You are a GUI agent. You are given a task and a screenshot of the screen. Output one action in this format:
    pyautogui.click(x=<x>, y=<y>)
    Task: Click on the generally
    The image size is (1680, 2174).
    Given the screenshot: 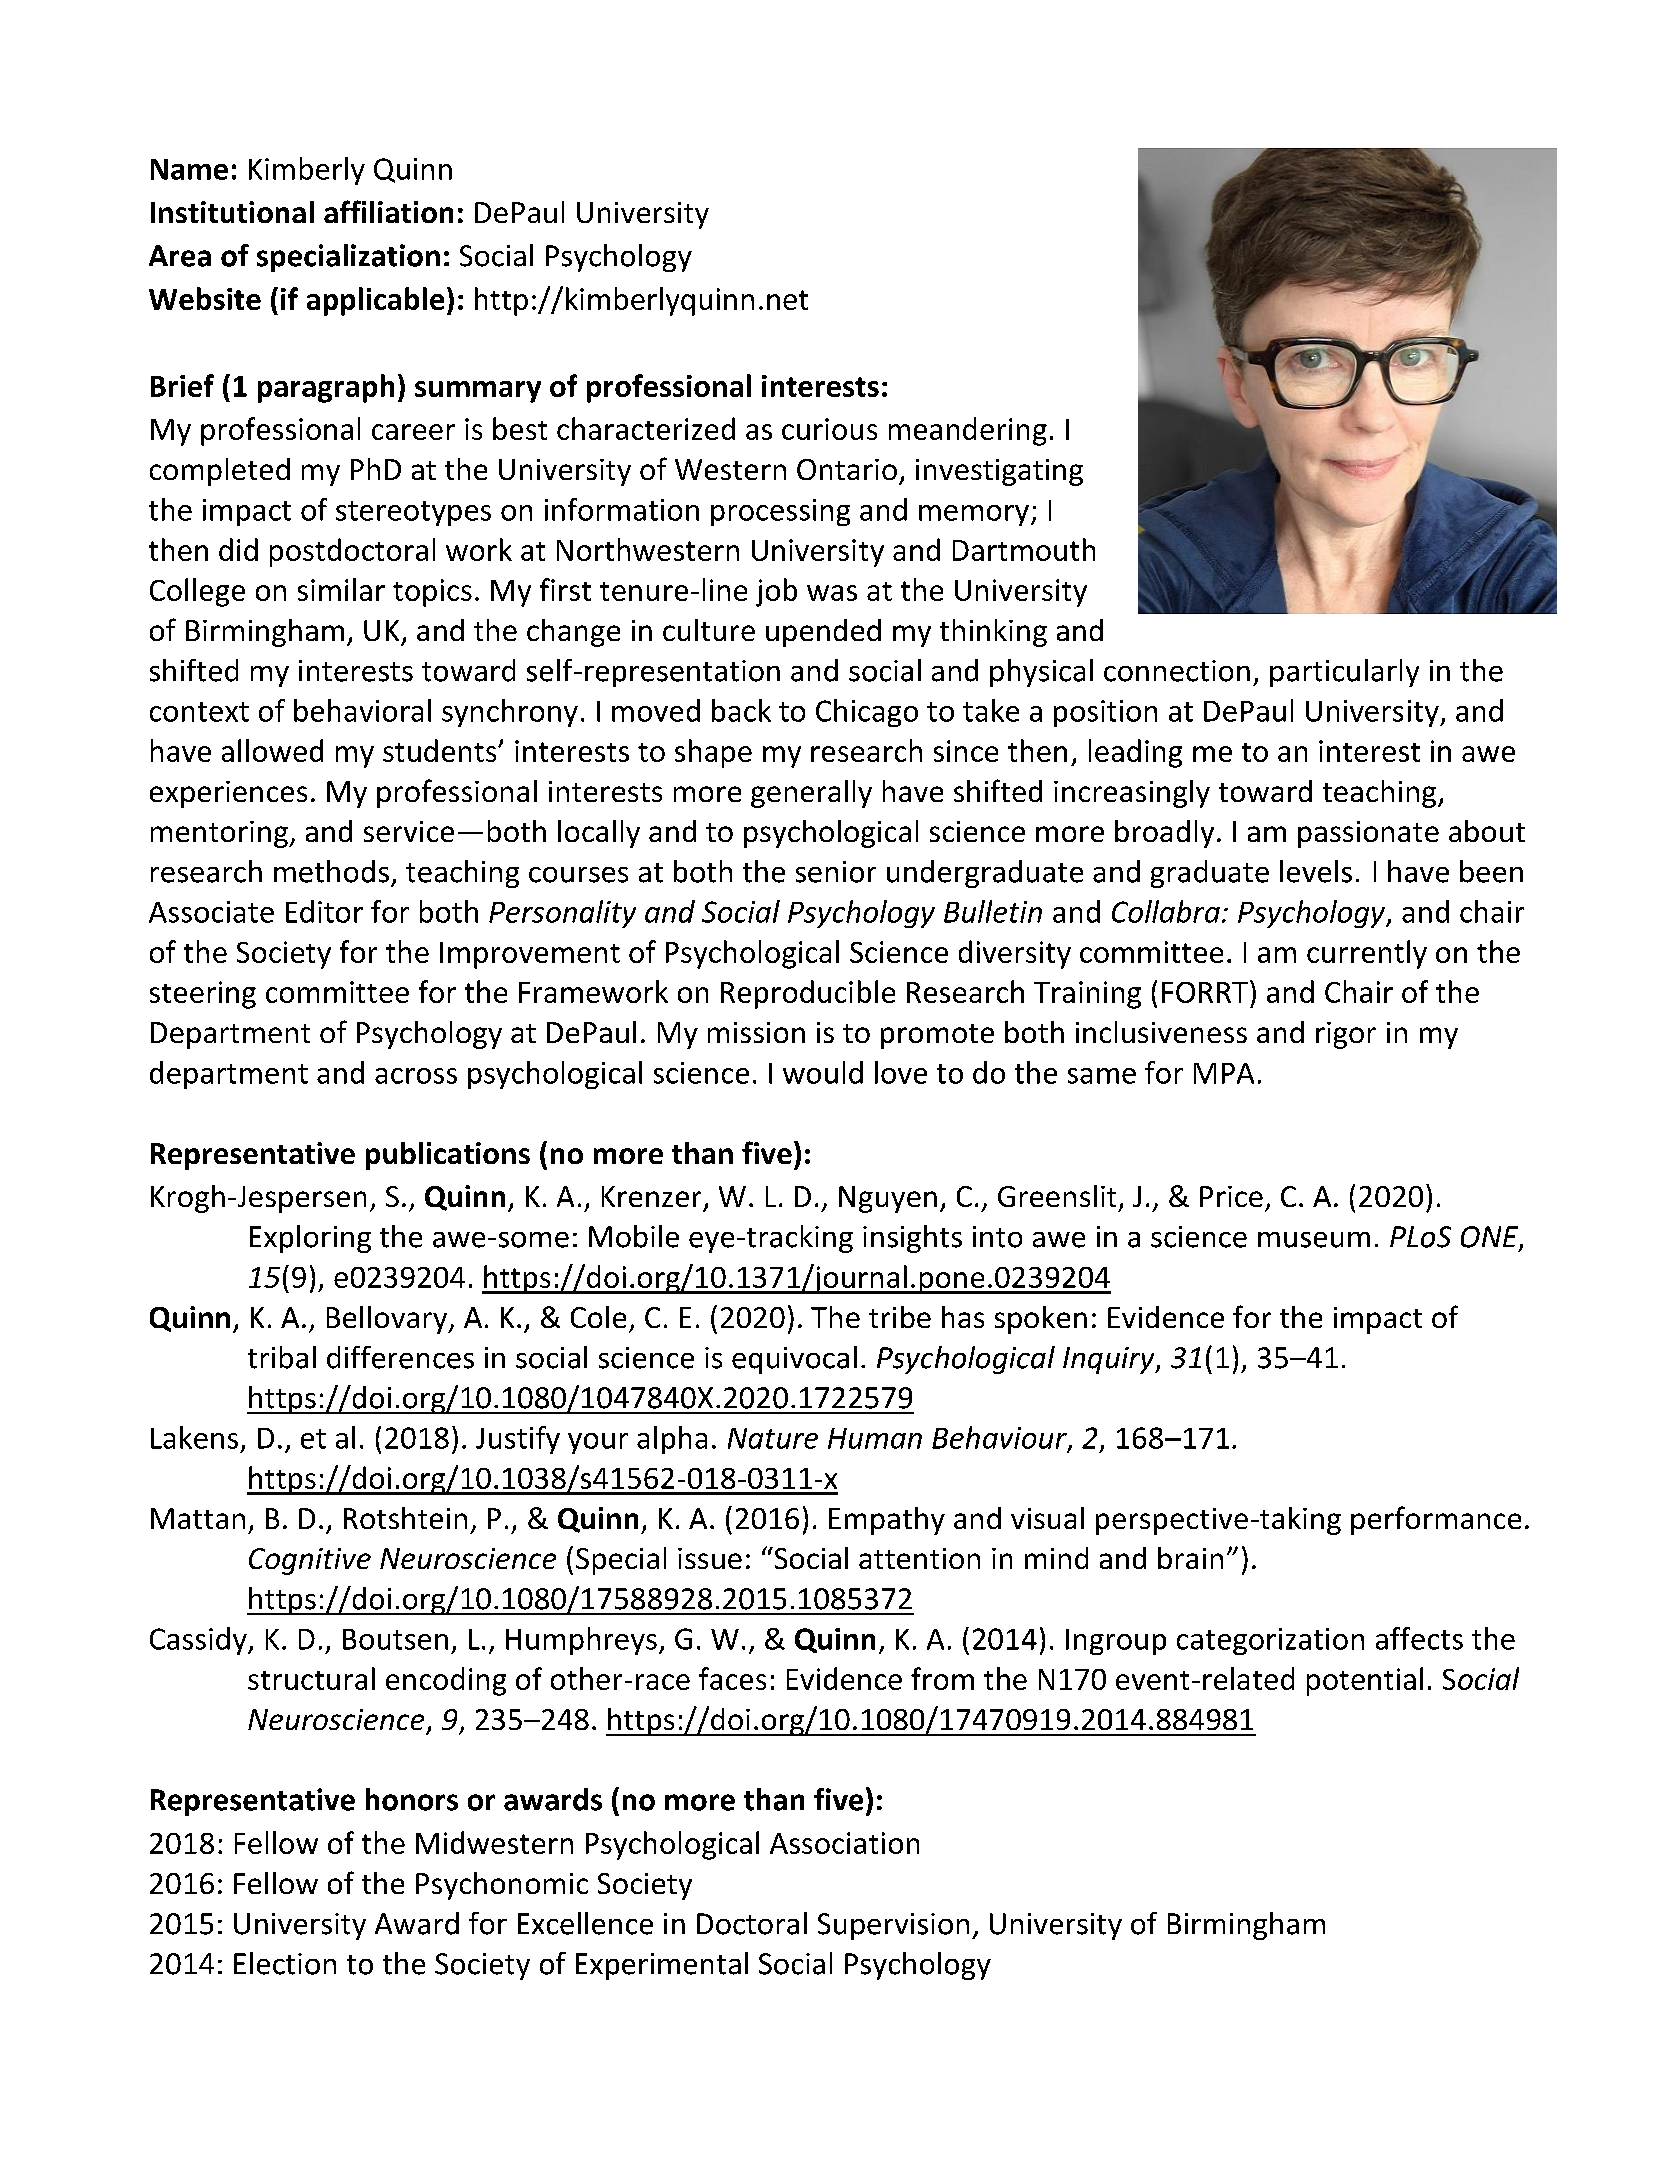 What is the action you would take?
    pyautogui.click(x=811, y=794)
